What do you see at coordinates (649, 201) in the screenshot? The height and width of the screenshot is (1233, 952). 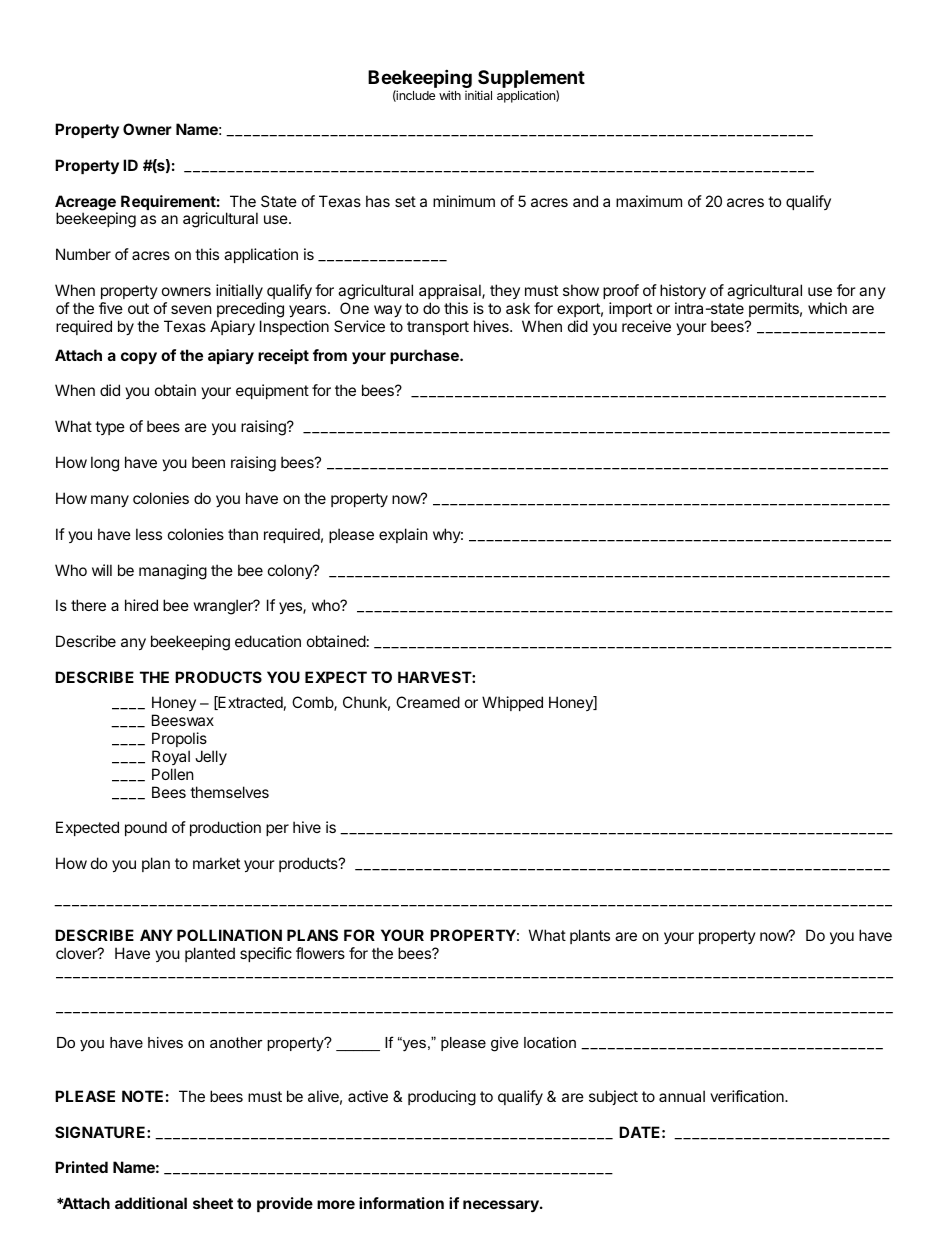 I see `maximum` at bounding box center [649, 201].
